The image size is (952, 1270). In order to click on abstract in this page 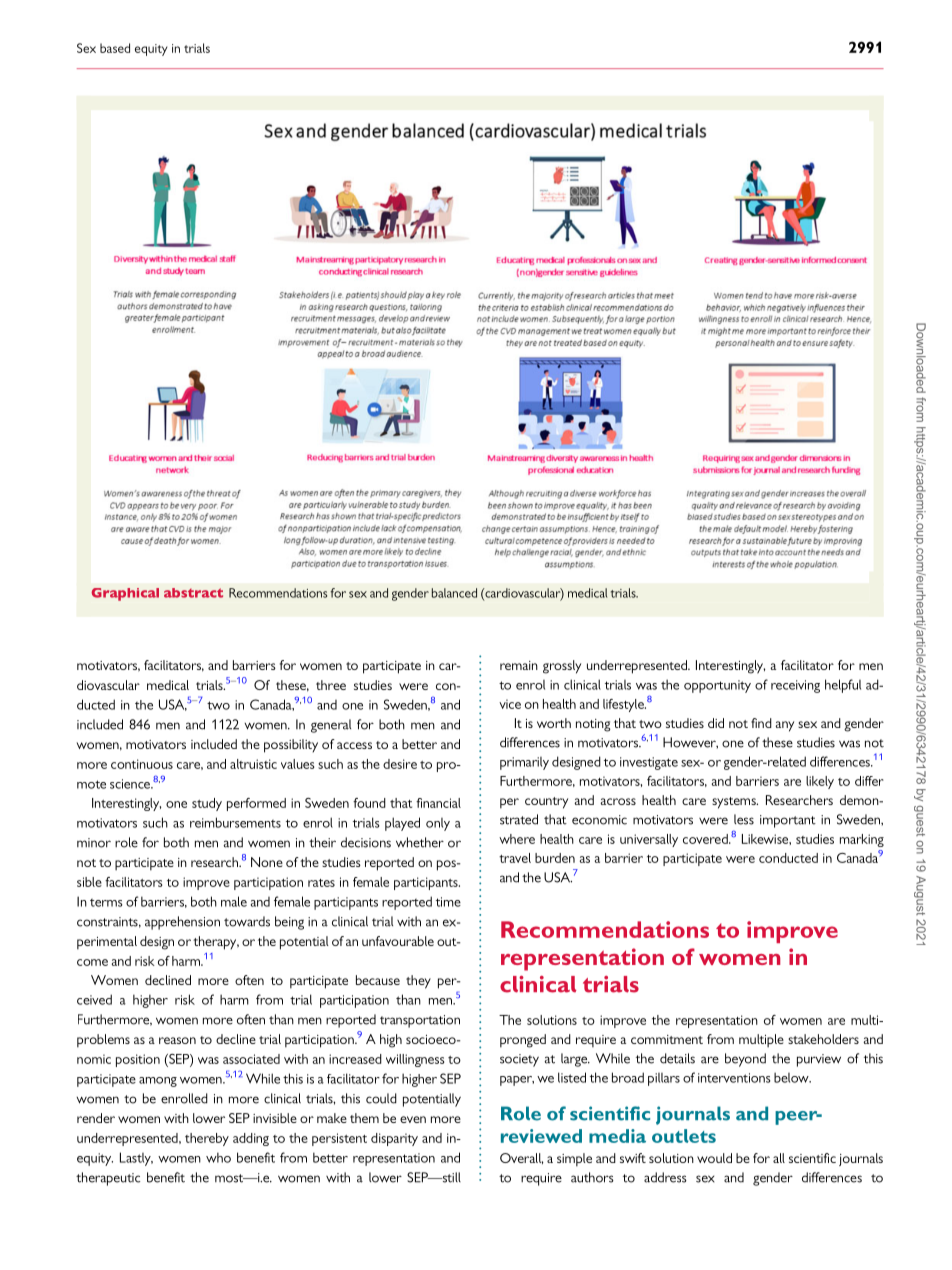, I will do `click(193, 593)`.
